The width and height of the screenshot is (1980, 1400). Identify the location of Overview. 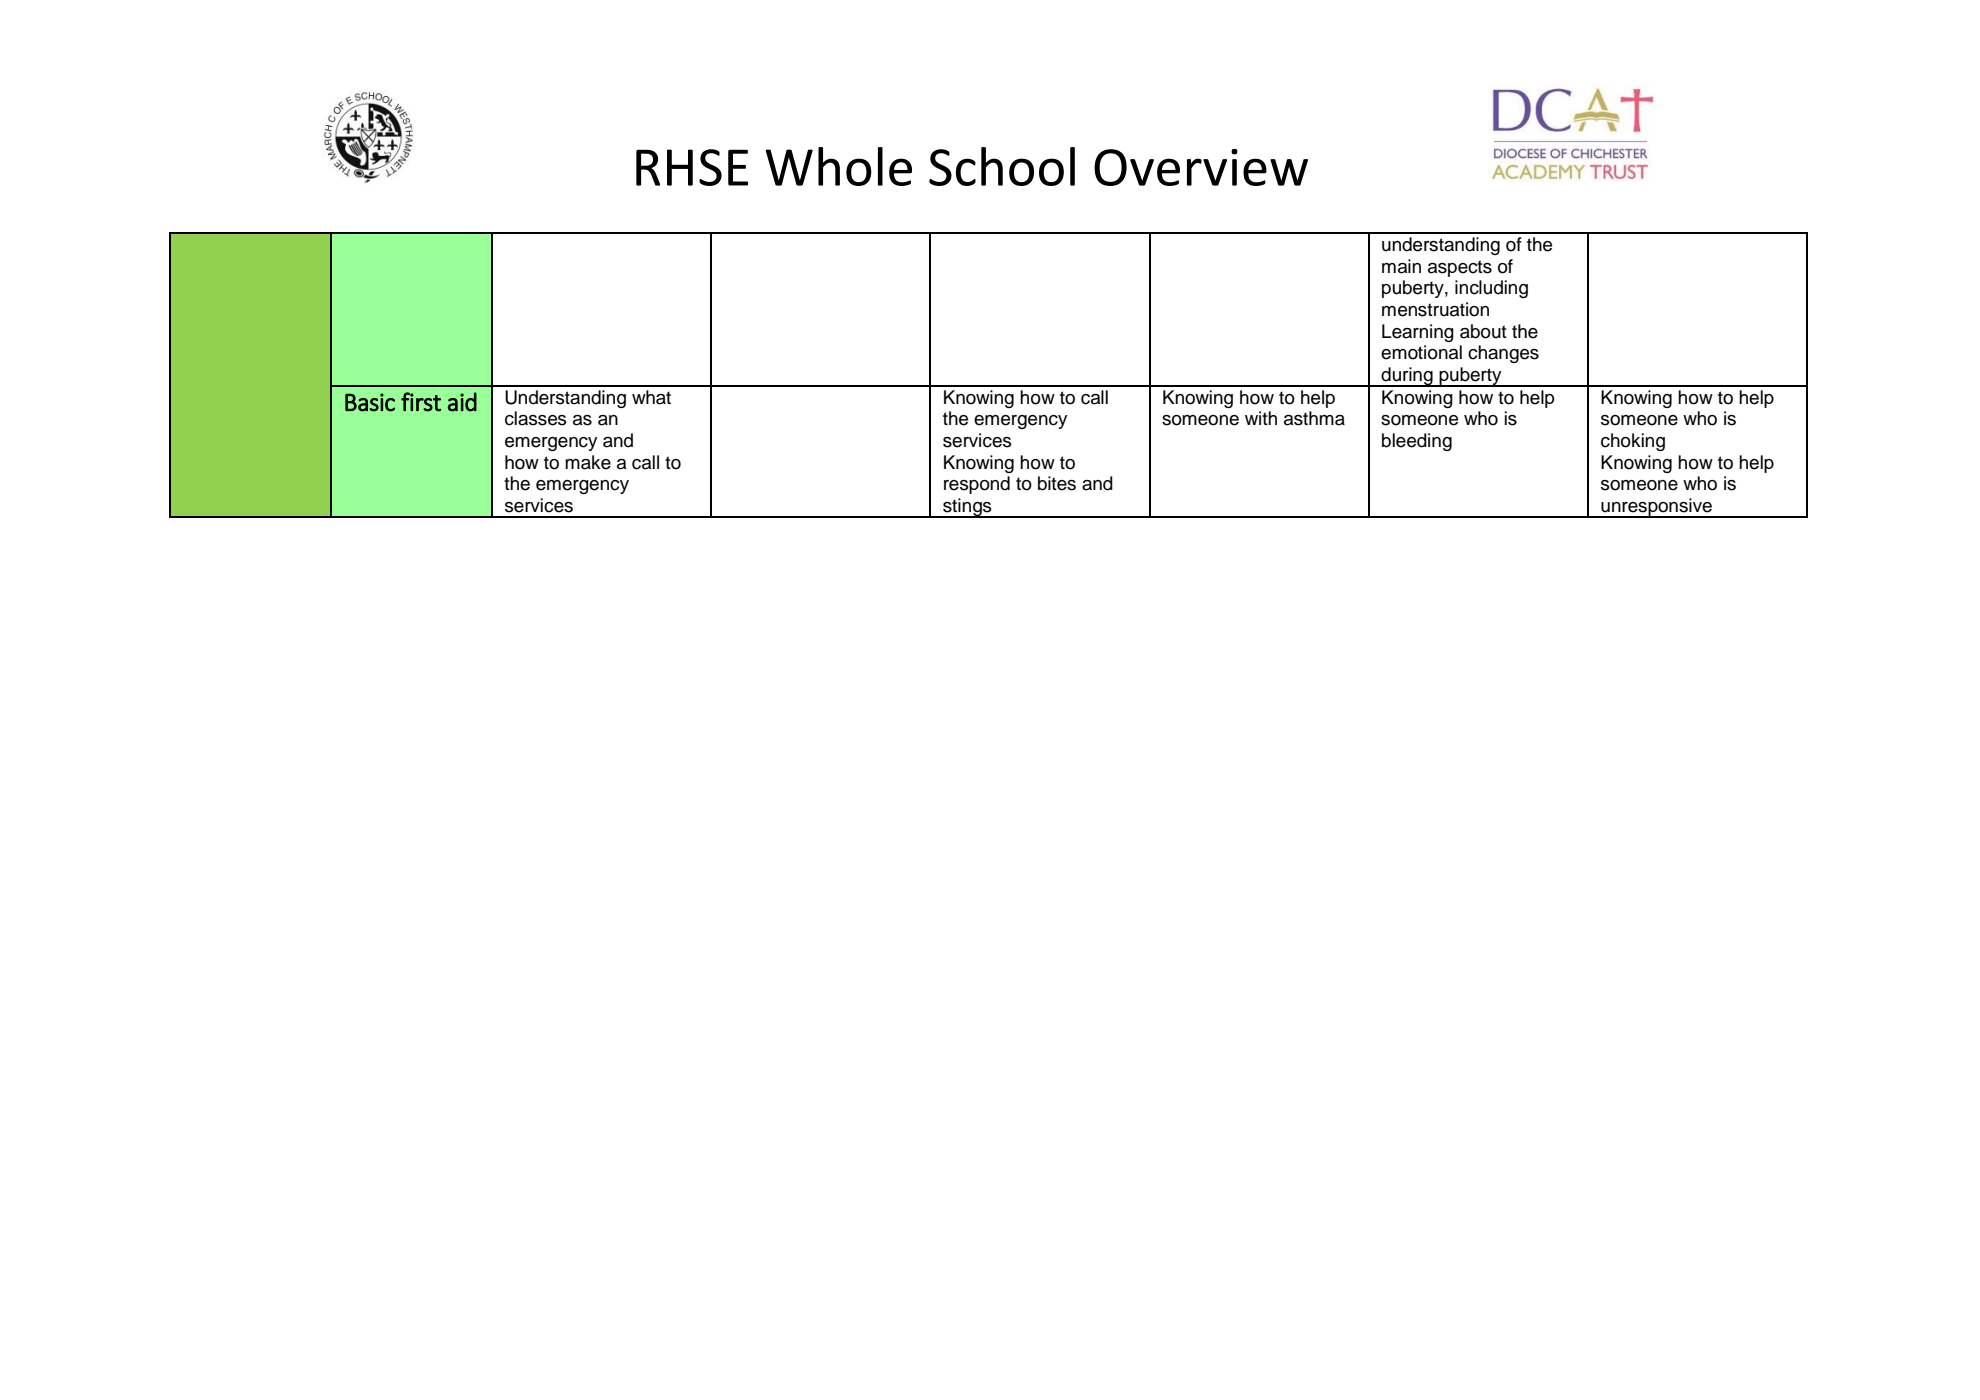
(1201, 167).
